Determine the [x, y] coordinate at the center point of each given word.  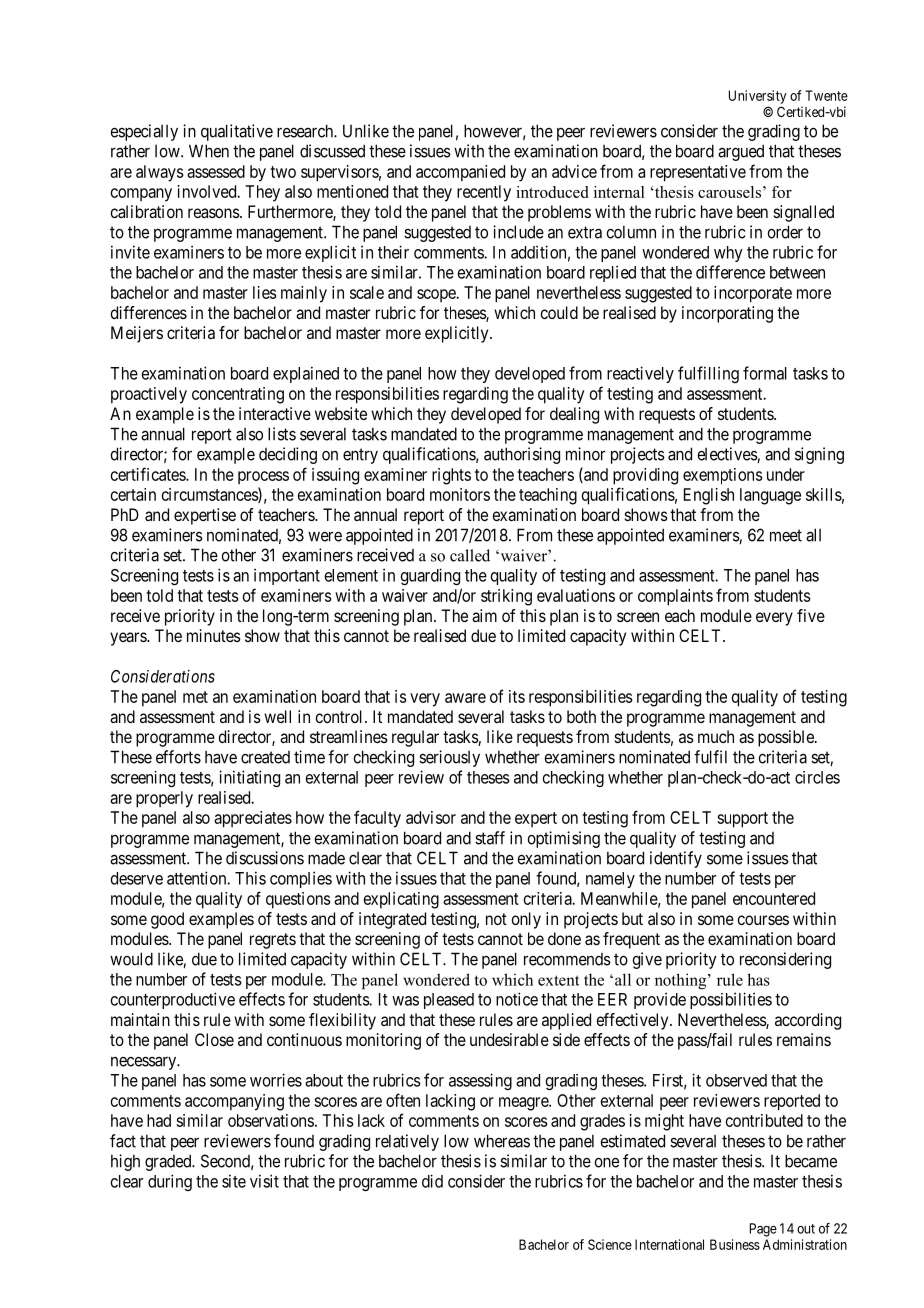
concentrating [238, 395]
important [287, 576]
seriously [449, 758]
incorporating [727, 314]
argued [741, 152]
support [742, 820]
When [209, 151]
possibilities [731, 1000]
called [470, 555]
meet [786, 535]
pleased [449, 1001]
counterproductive [173, 1000]
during [170, 1182]
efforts [178, 757]
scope [437, 295]
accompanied [460, 173]
